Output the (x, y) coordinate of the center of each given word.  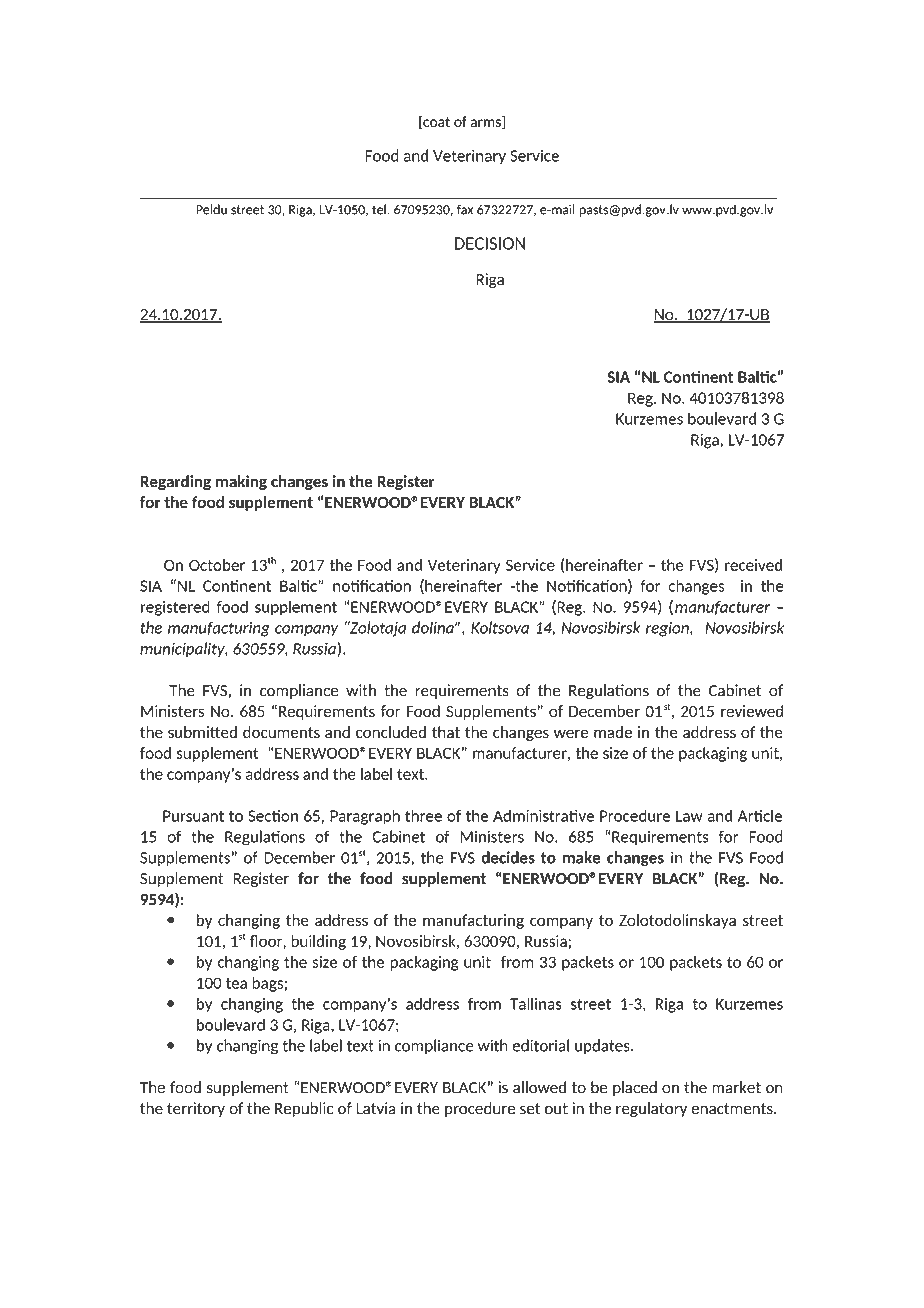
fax (465, 209)
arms (487, 124)
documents (281, 732)
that (446, 732)
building (318, 942)
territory (196, 1109)
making (241, 482)
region (668, 629)
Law (689, 816)
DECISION (490, 243)
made (613, 732)
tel (380, 209)
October (217, 565)
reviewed (752, 711)
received (753, 565)
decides (508, 857)
